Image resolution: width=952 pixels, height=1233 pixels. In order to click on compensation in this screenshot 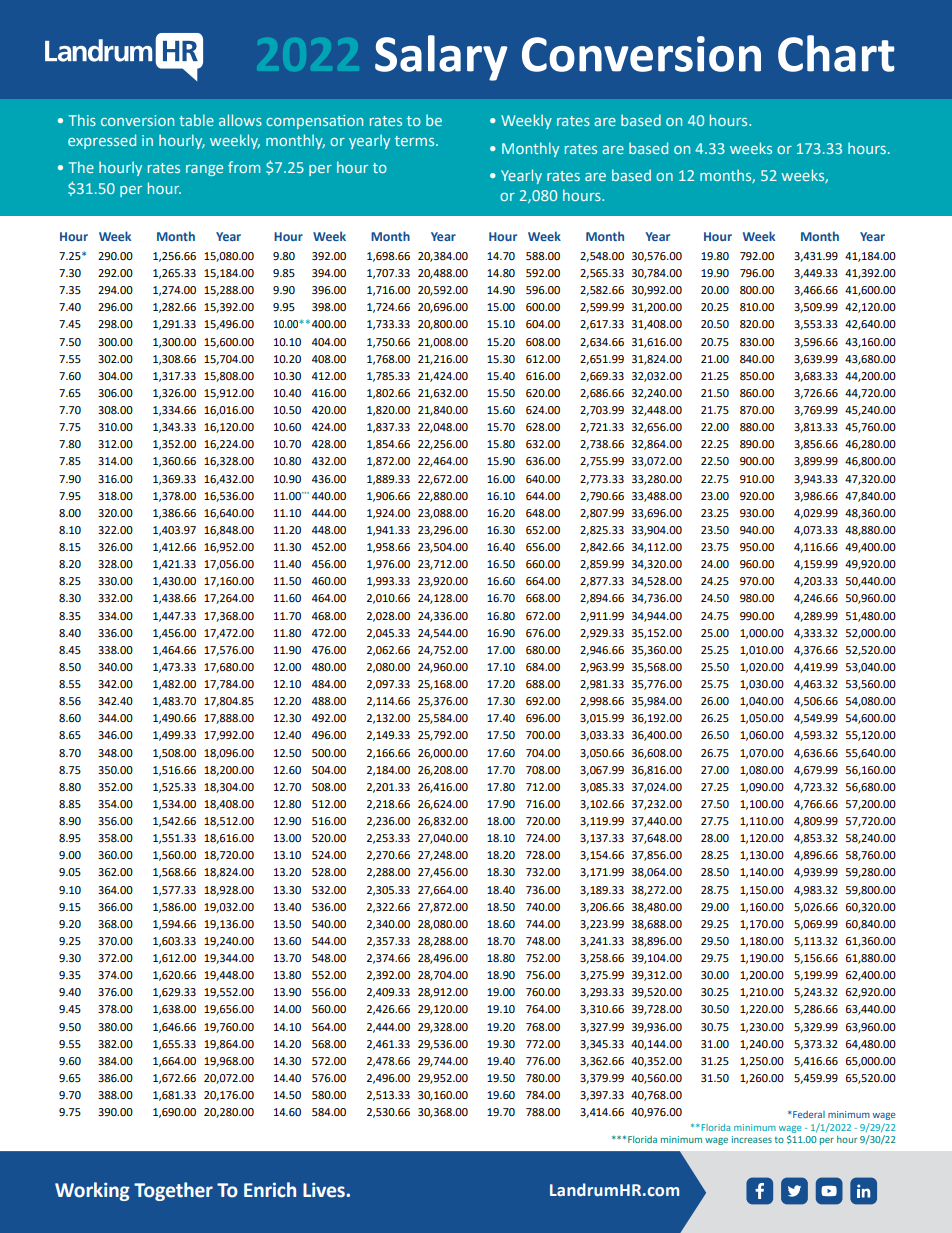, I will do `click(314, 122)`.
